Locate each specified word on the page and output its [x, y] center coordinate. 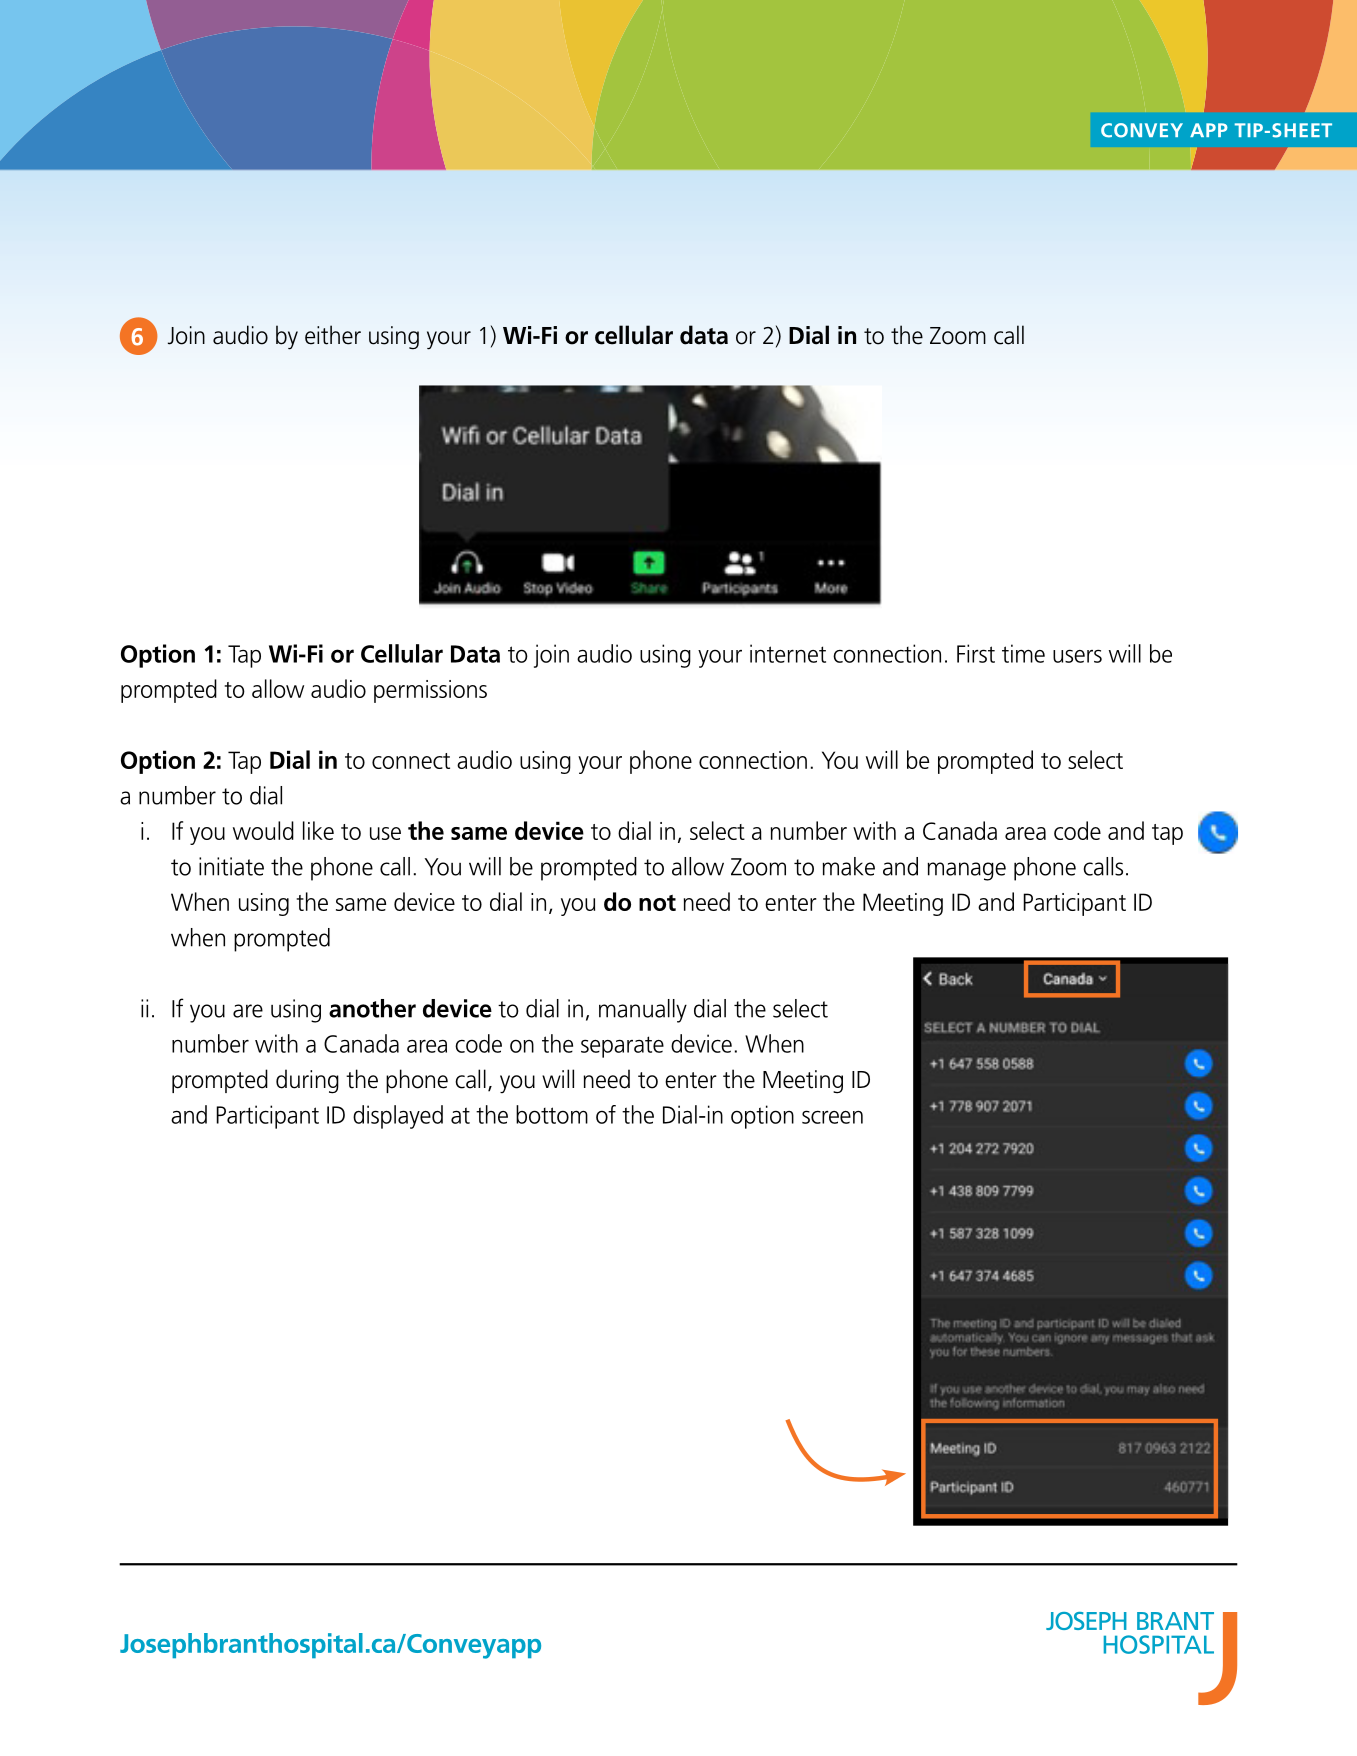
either [333, 335]
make [848, 866]
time [1023, 653]
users [1077, 656]
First [976, 653]
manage [966, 871]
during [307, 1081]
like [318, 830]
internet [788, 653]
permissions [430, 691]
